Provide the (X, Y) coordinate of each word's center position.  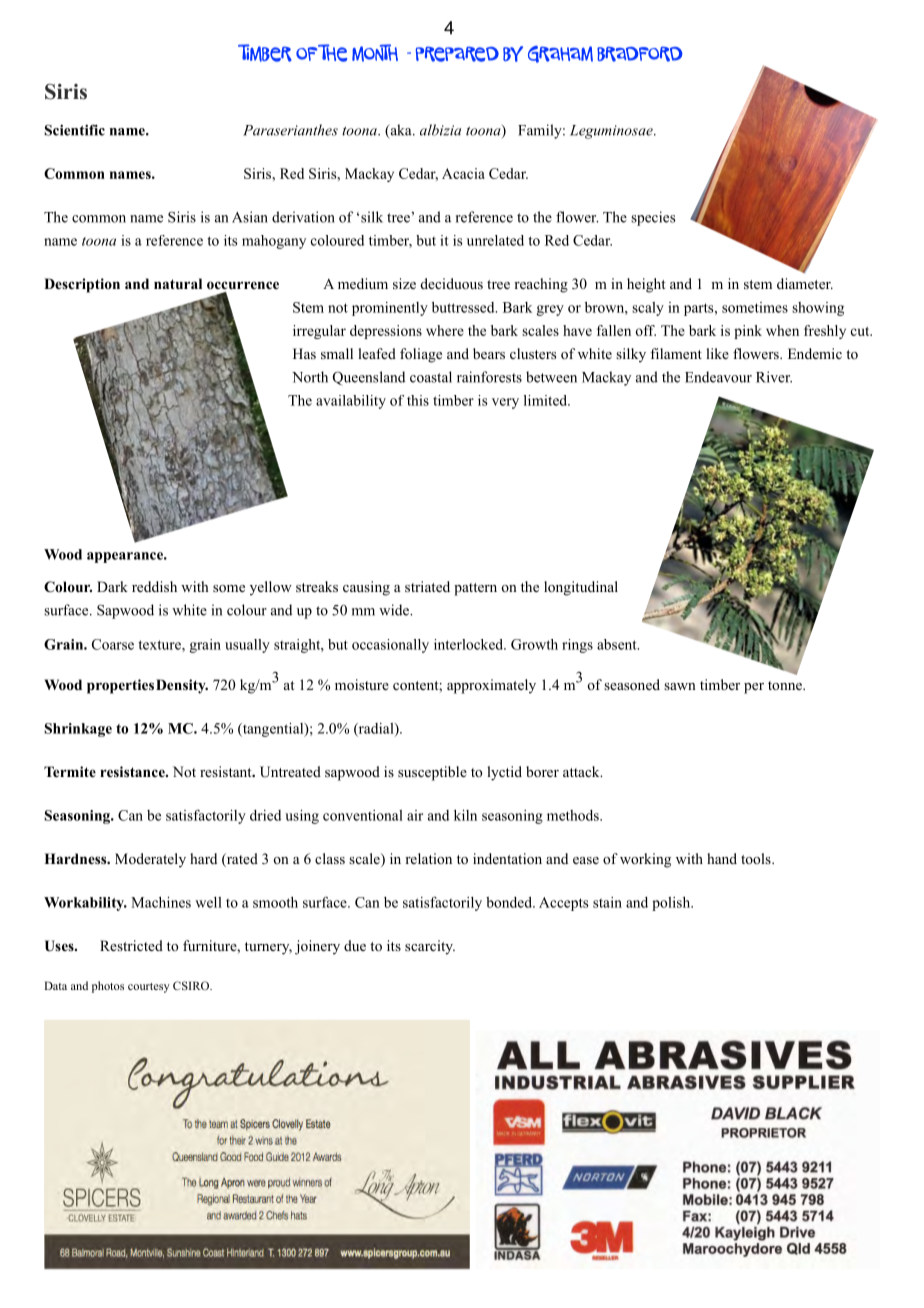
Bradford (640, 54)
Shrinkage (78, 730)
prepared (457, 54)
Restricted (131, 945)
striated (427, 586)
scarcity (430, 947)
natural (178, 283)
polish (672, 904)
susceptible (432, 773)
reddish (154, 586)
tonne (786, 685)
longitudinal (581, 588)
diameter (805, 283)
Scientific (74, 130)
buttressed (464, 307)
